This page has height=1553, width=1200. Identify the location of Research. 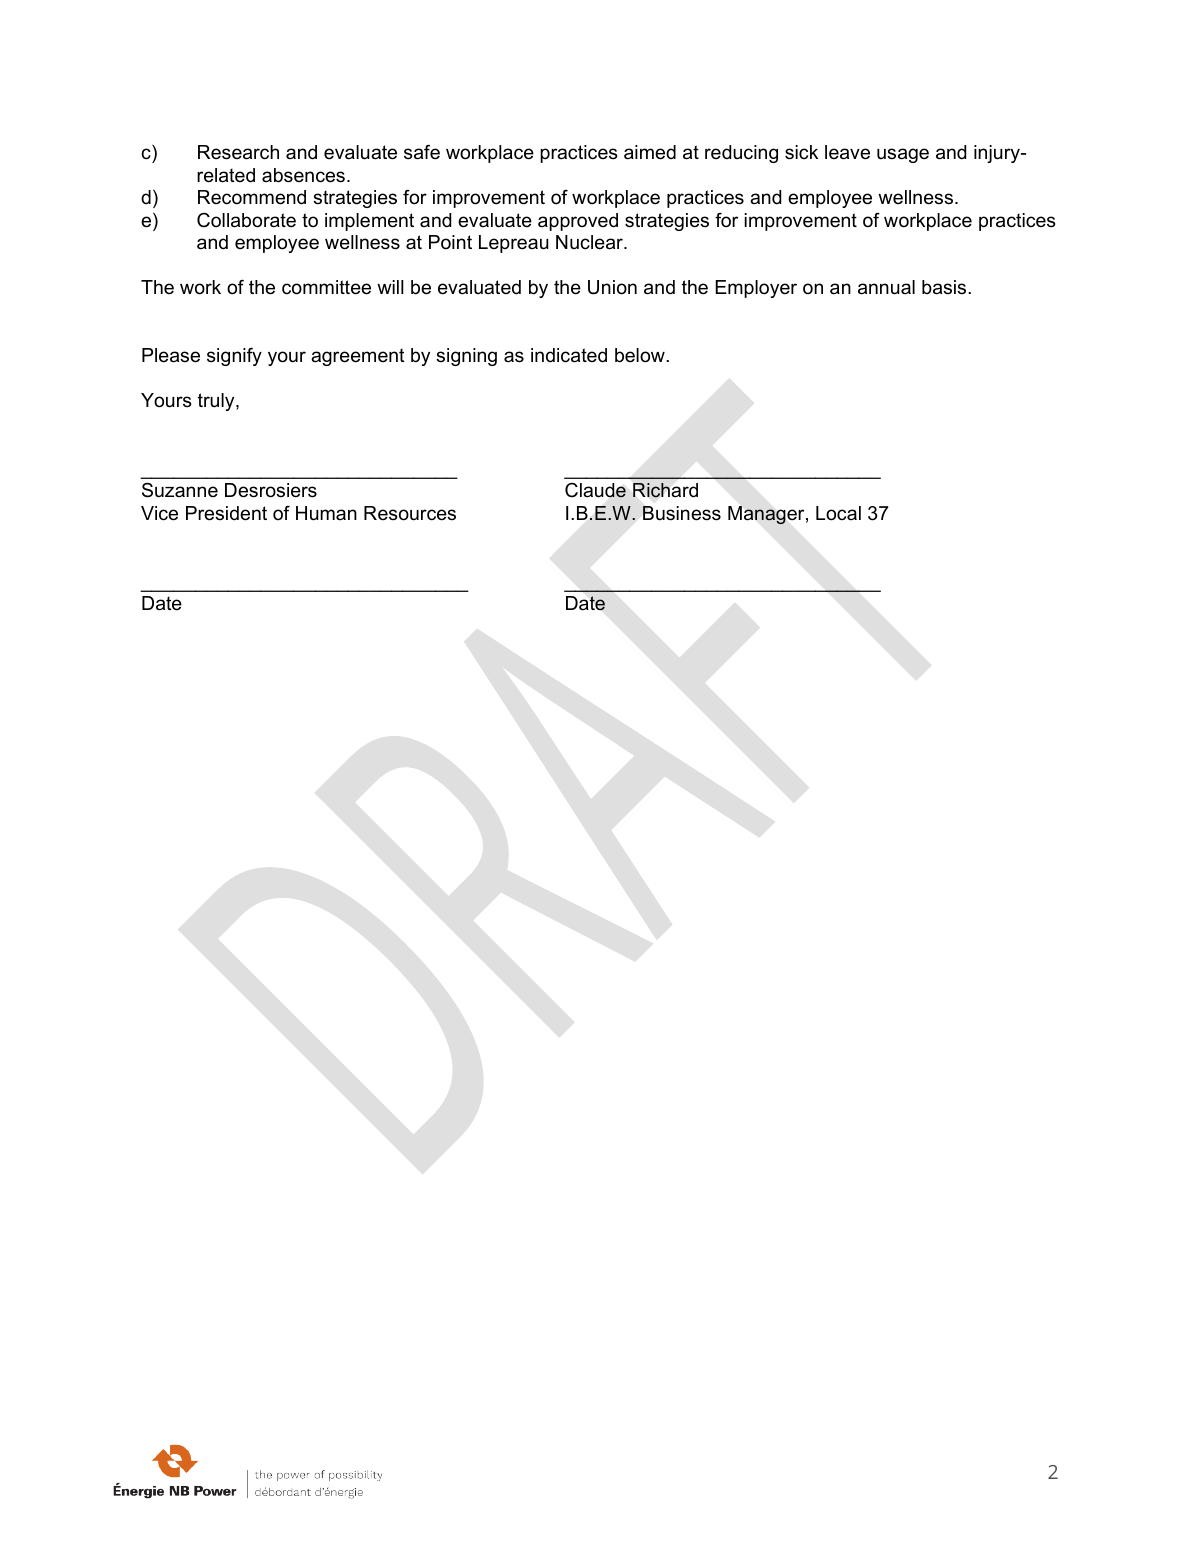
(238, 152).
